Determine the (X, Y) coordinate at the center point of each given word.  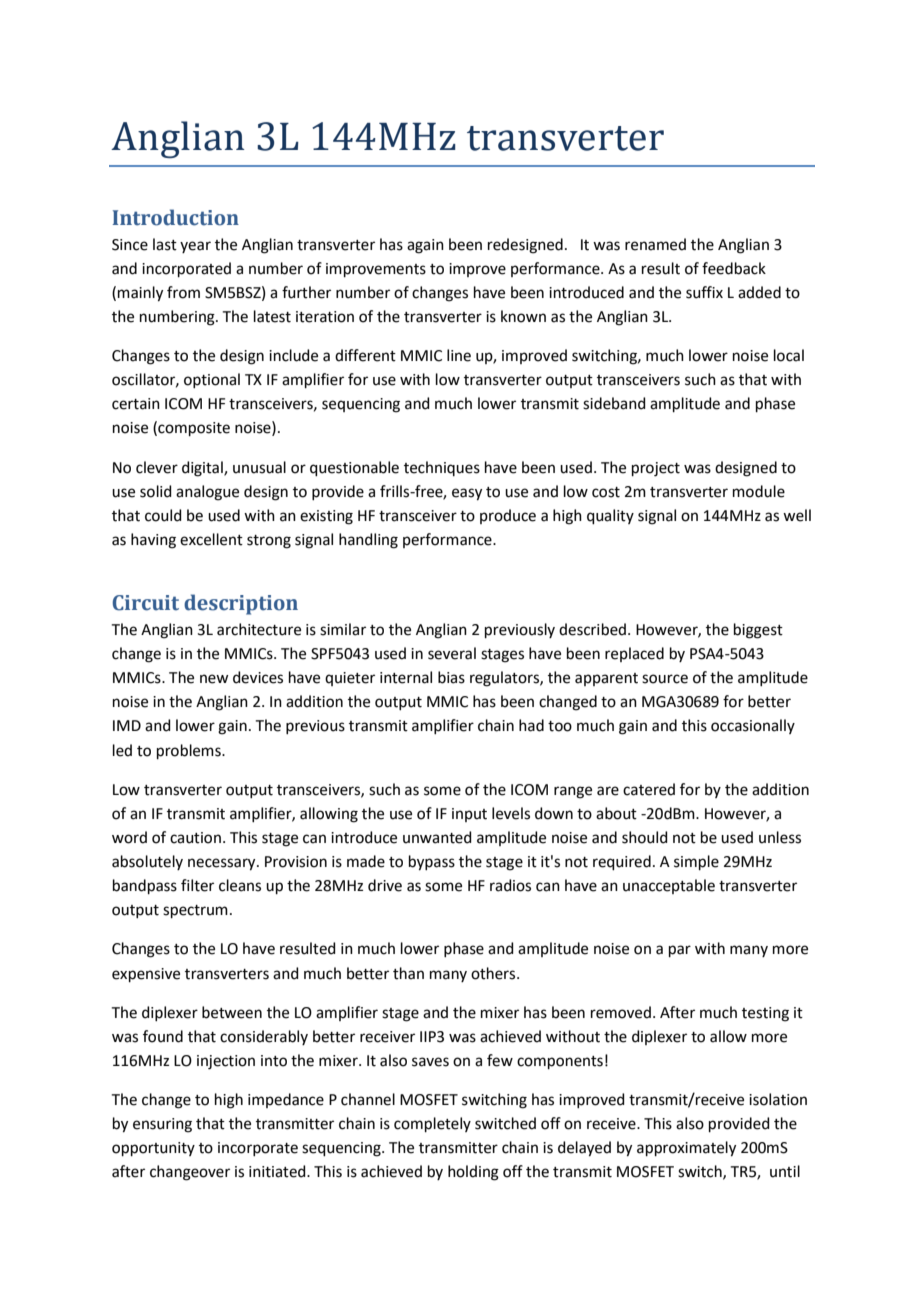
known (523, 316)
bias (451, 677)
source (665, 679)
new (214, 679)
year (195, 247)
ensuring (162, 1125)
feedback (734, 268)
